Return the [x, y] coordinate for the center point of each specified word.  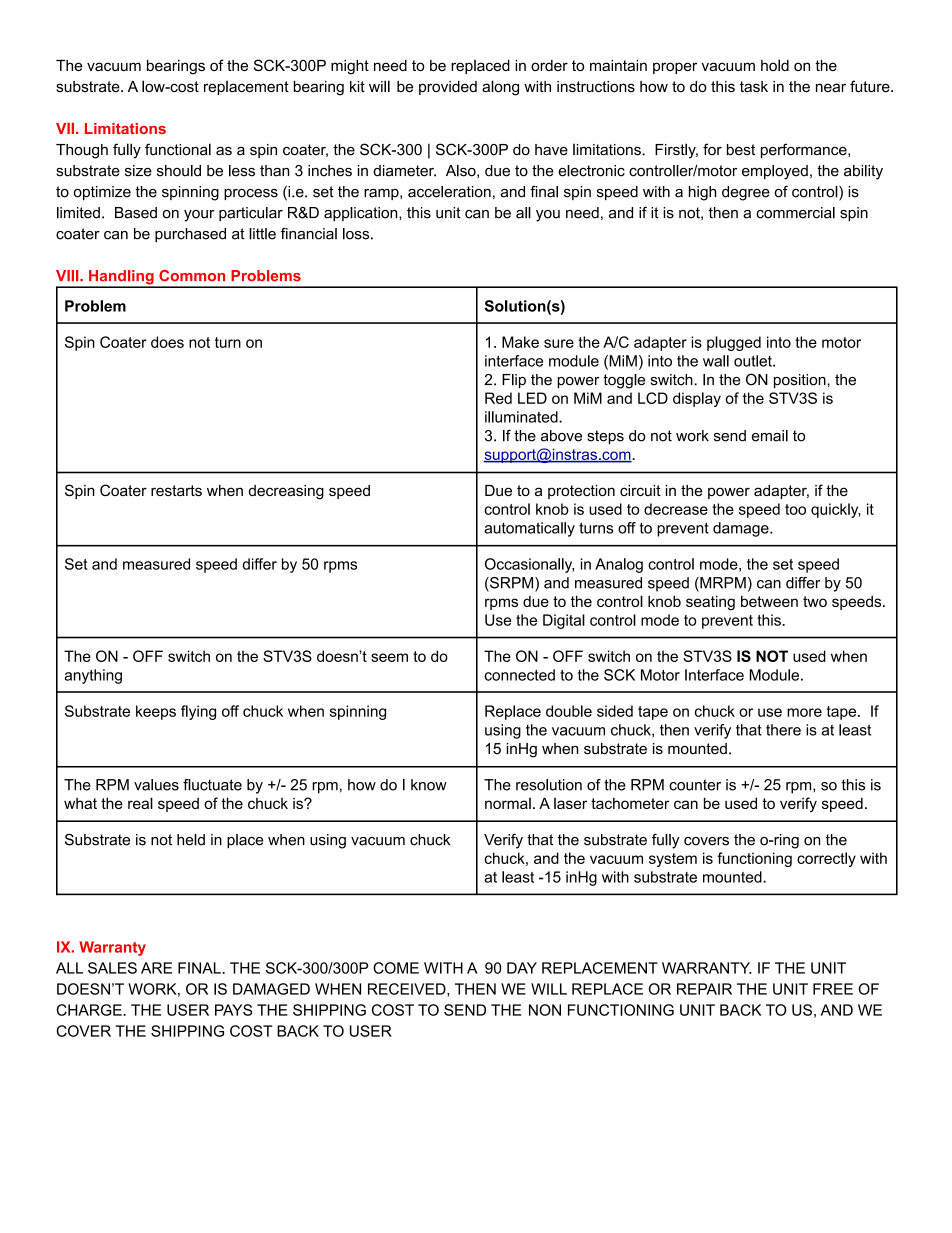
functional [178, 149]
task [754, 86]
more [804, 712]
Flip [514, 381]
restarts [176, 490]
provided [448, 88]
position [800, 381]
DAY [522, 968]
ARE [156, 968]
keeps [156, 712]
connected [519, 675]
